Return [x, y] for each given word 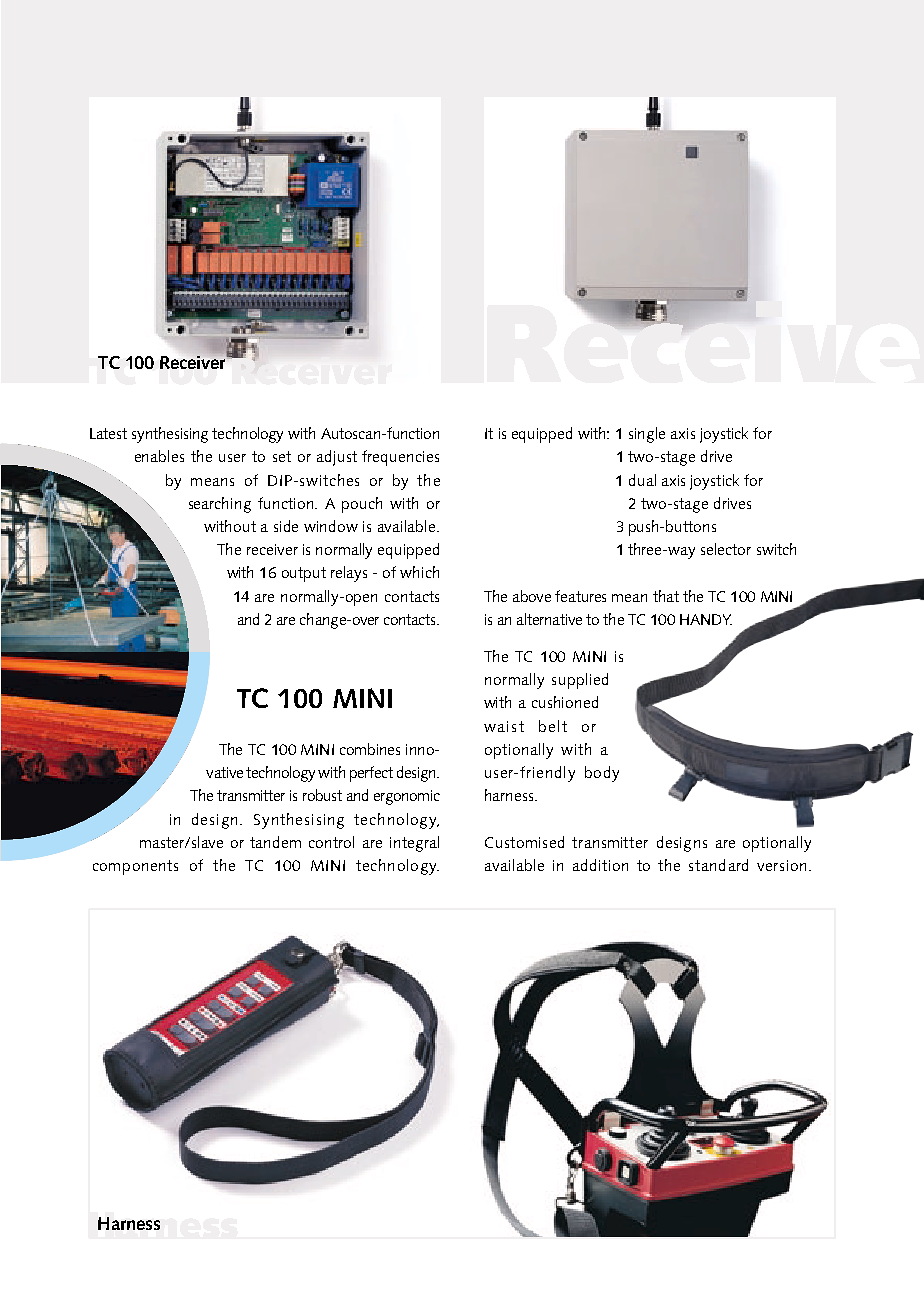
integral [414, 844]
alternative [549, 619]
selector [726, 549]
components [135, 867]
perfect [371, 774]
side [286, 526]
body [602, 774]
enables [159, 456]
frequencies [400, 458]
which [419, 572]
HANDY [706, 619]
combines [370, 749]
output [304, 574]
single [647, 435]
